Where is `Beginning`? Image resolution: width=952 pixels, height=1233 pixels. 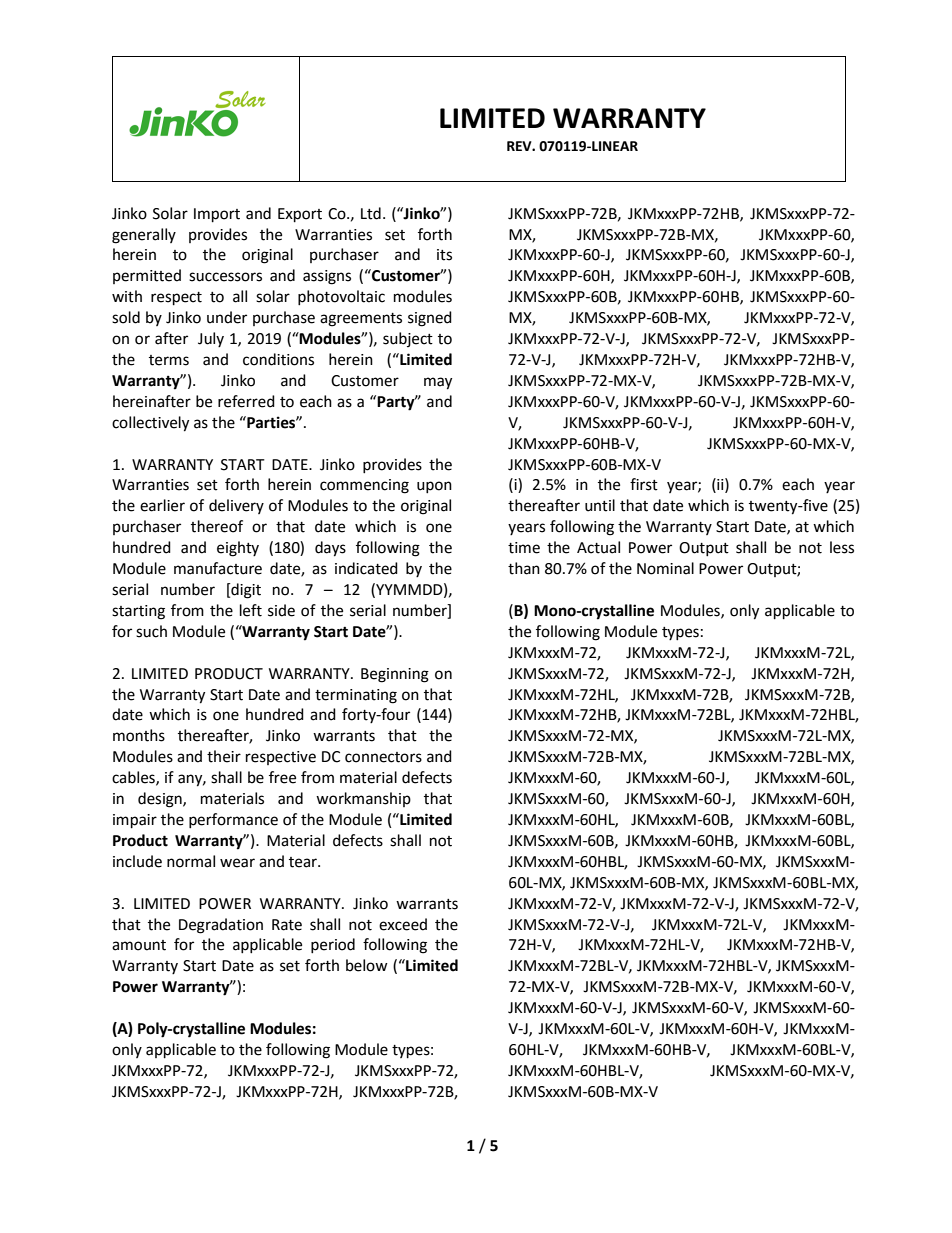
Beginning is located at coordinates (395, 675).
